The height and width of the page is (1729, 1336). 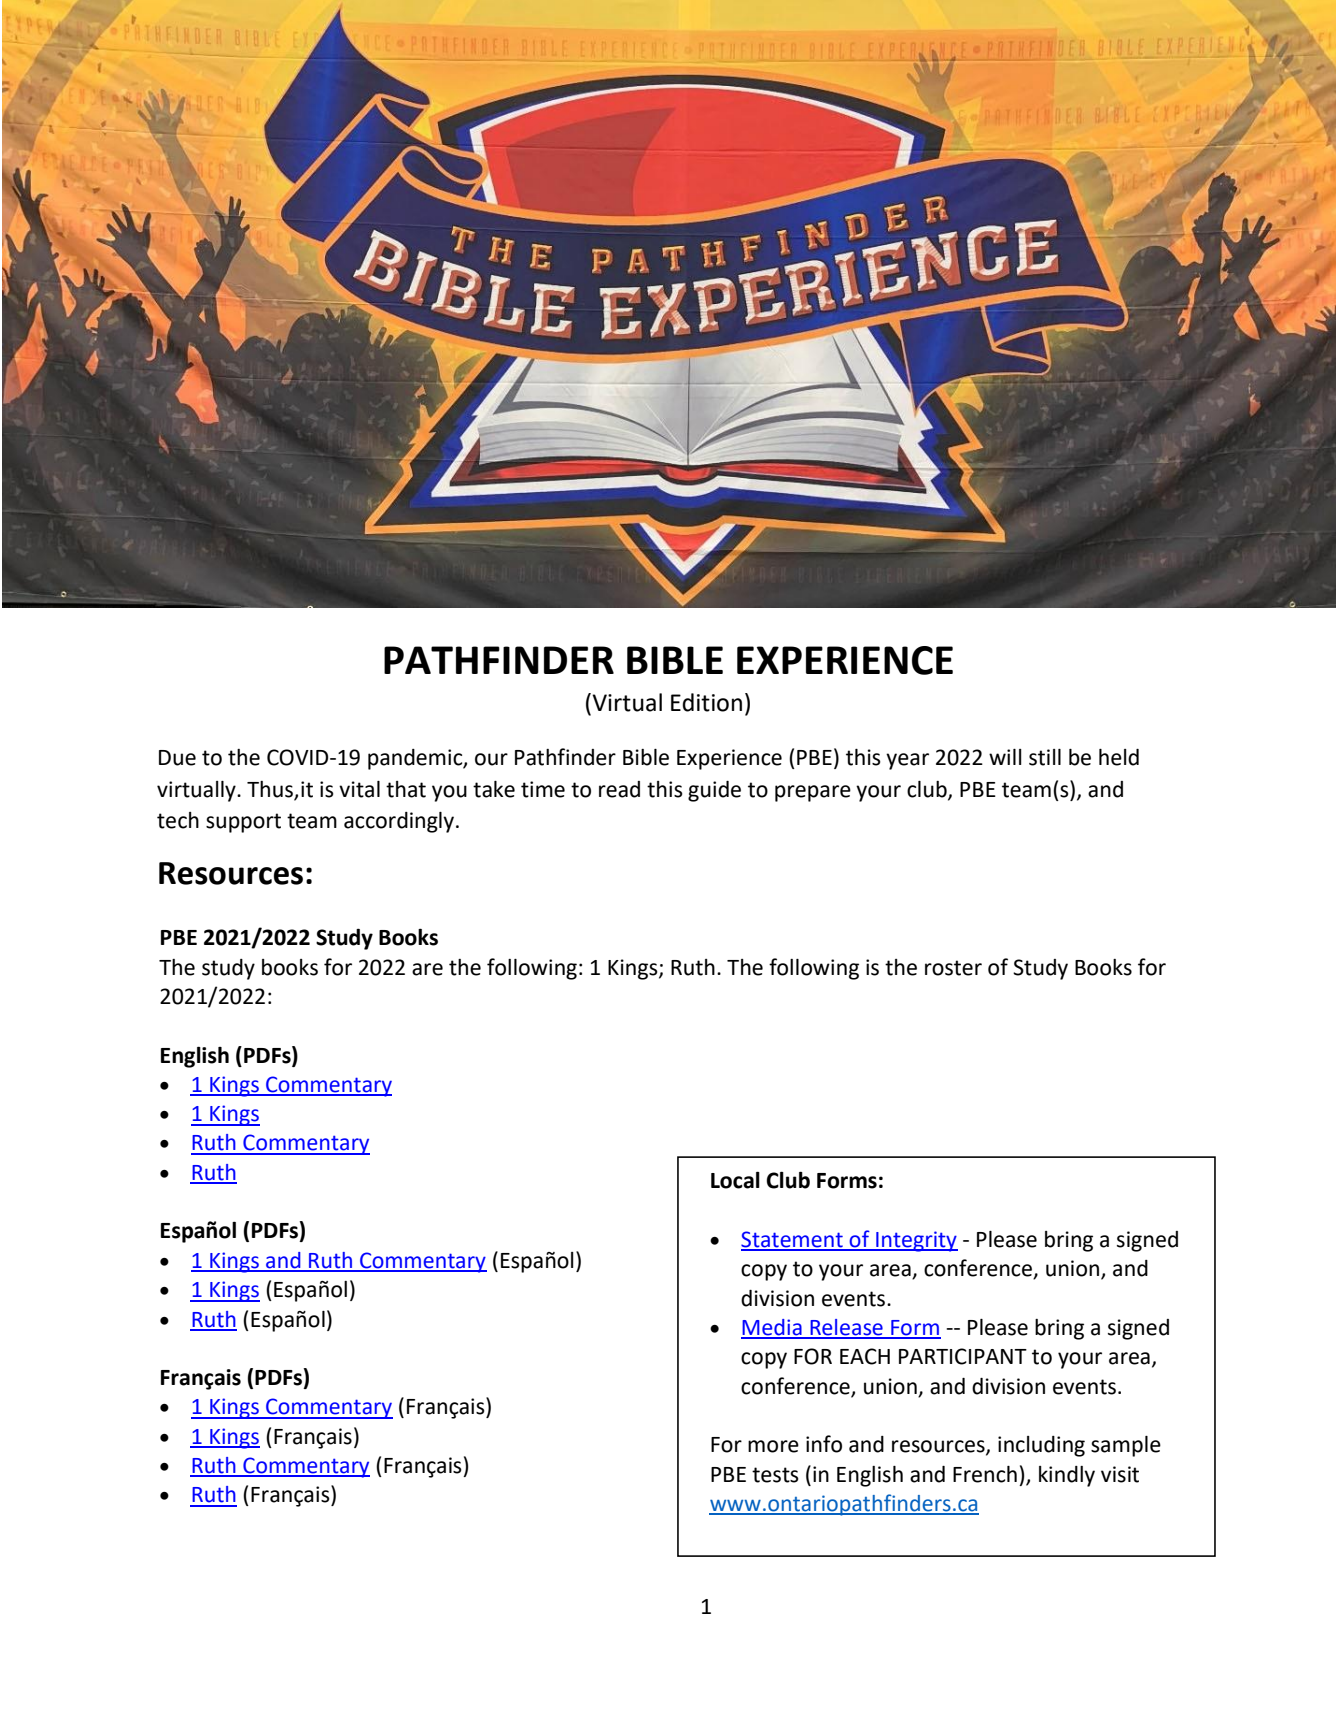 What do you see at coordinates (706, 702) in the page?
I see `Edition` at bounding box center [706, 702].
